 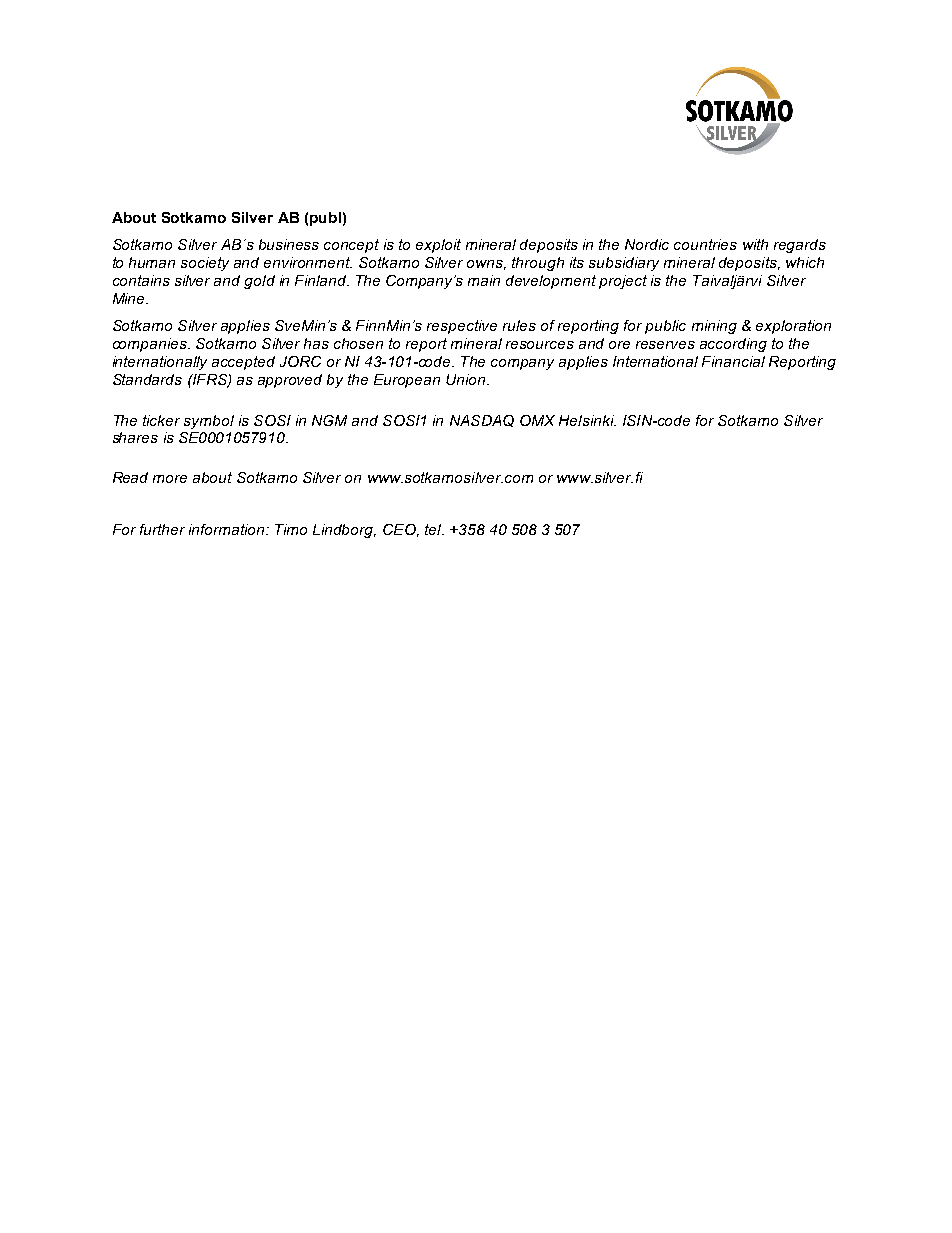 I want to click on tel, so click(x=434, y=529).
